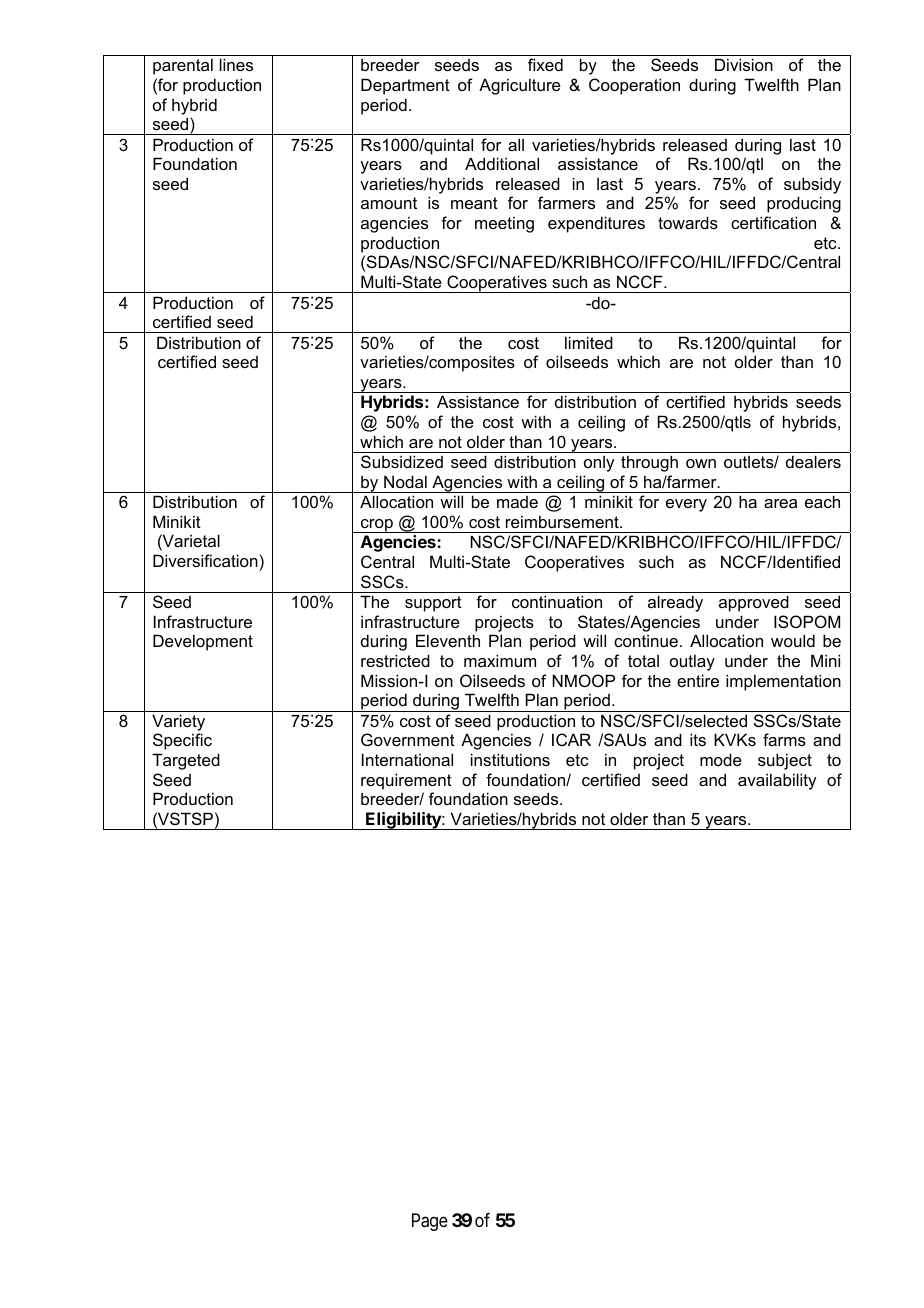 The image size is (924, 1308). I want to click on institutions, so click(510, 759).
